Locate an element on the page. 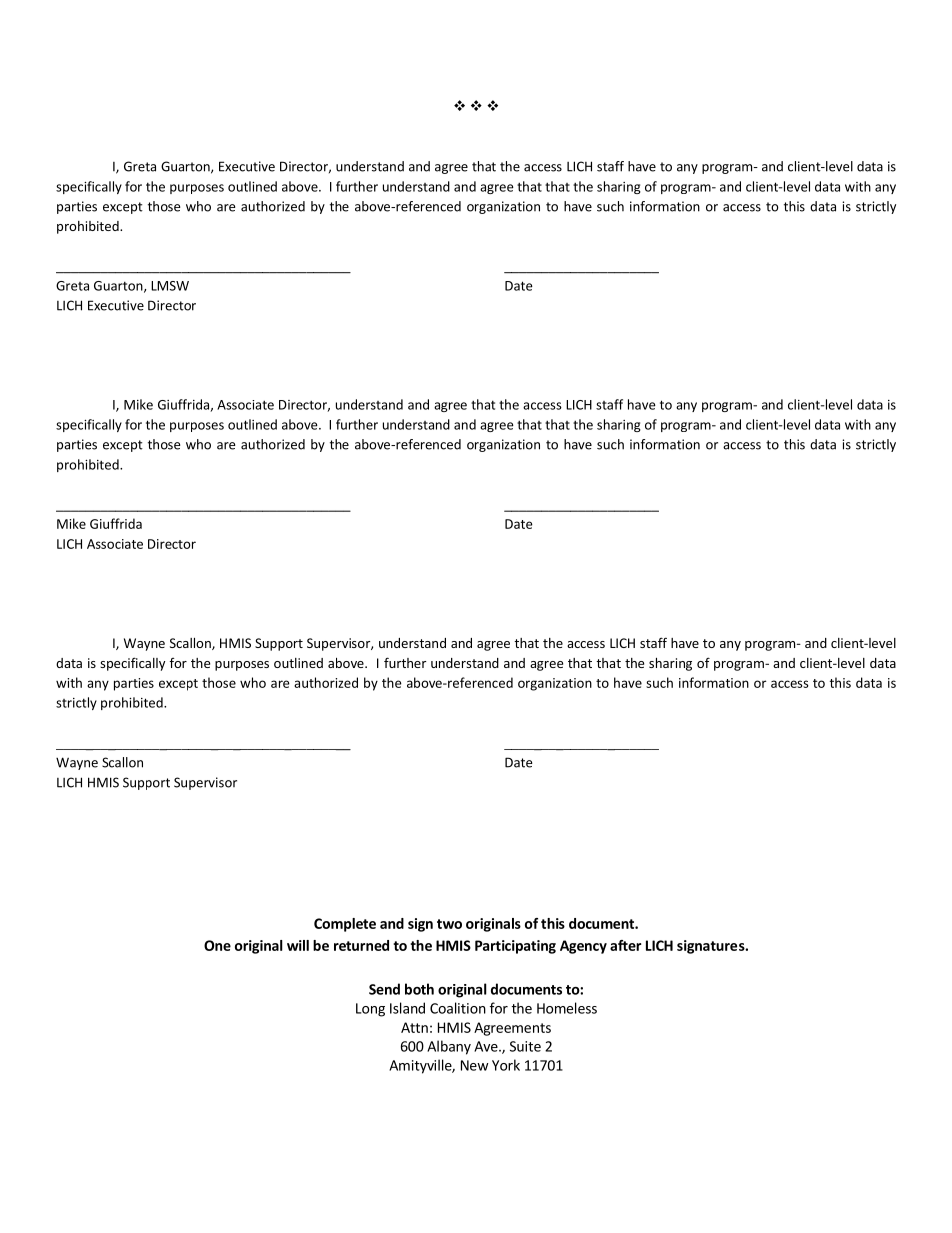 The image size is (952, 1233). New is located at coordinates (474, 1065).
